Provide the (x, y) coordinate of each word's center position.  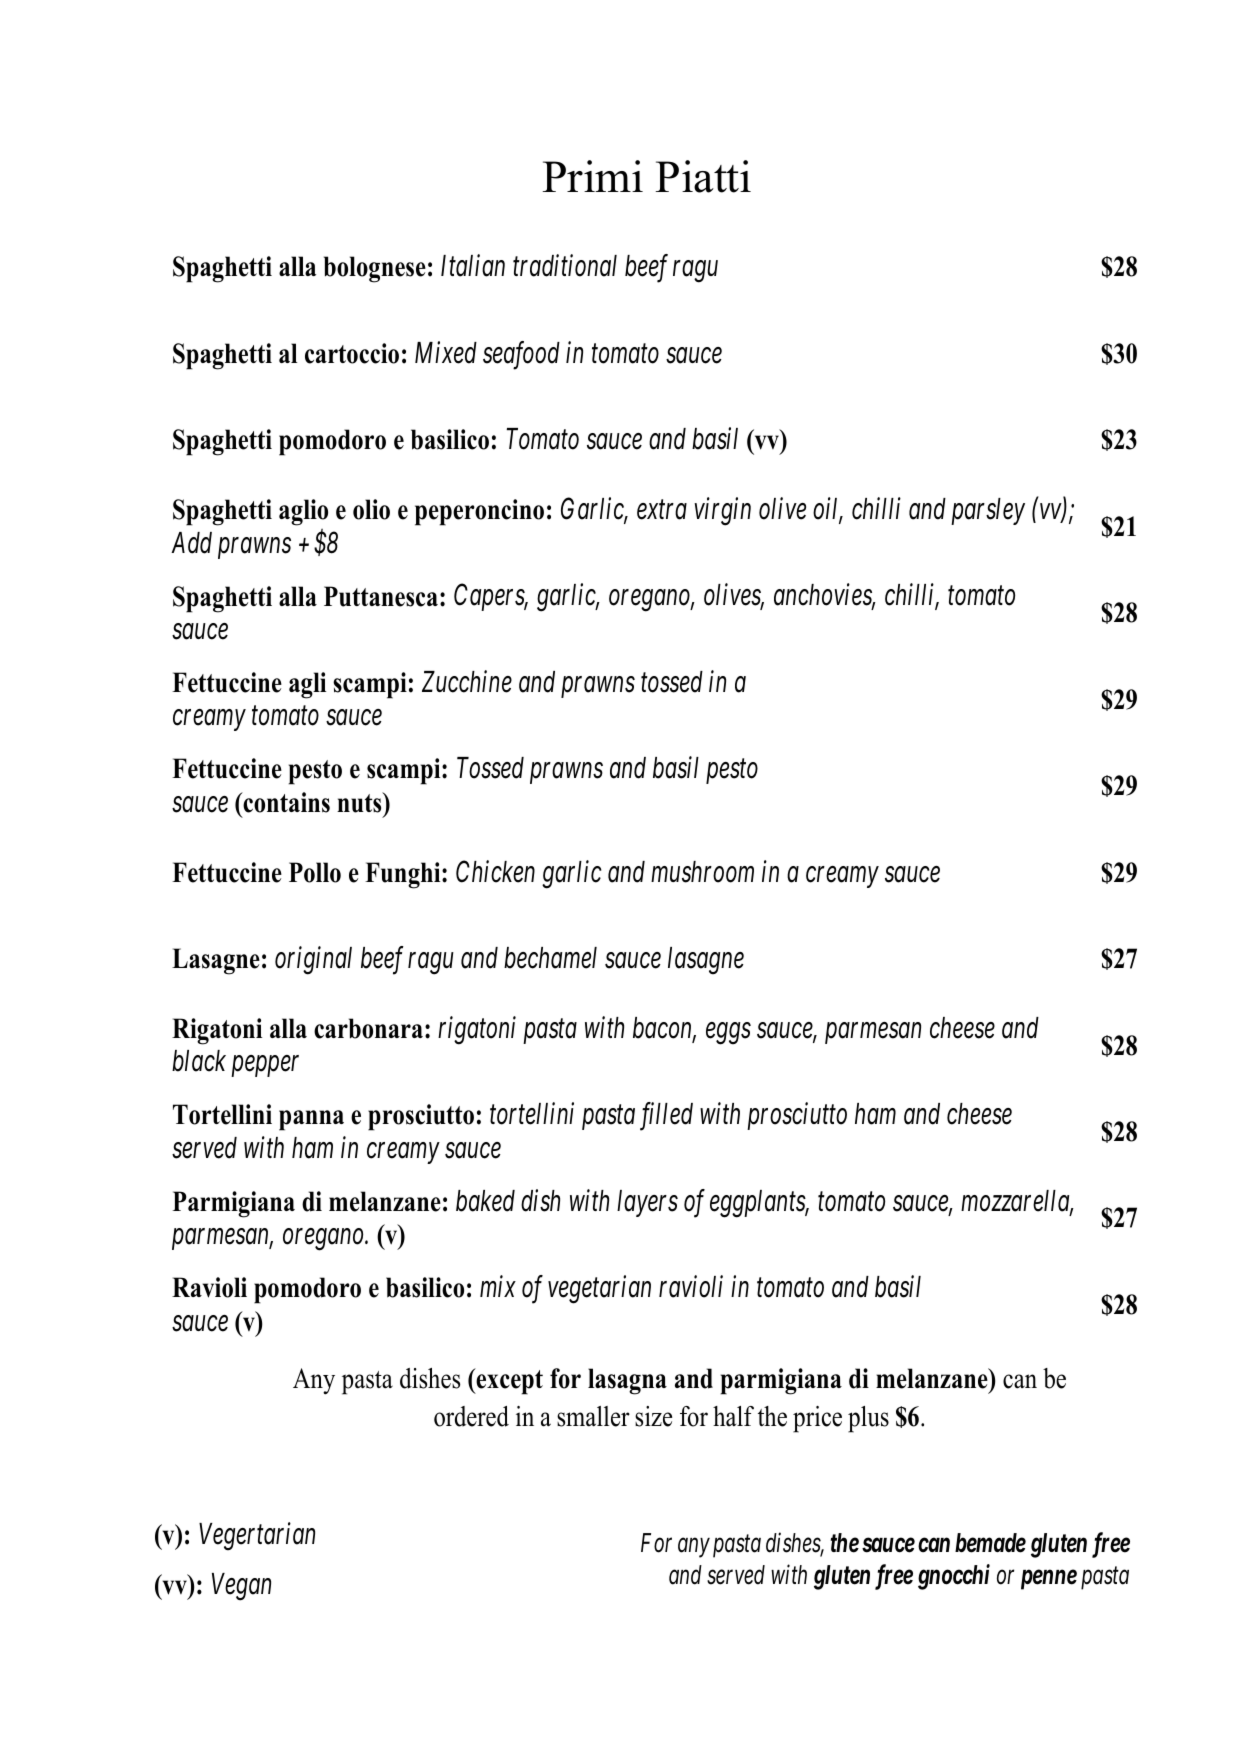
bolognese (375, 269)
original (313, 960)
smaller (593, 1416)
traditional (565, 266)
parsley (988, 511)
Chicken (495, 871)
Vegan (241, 1587)
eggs (728, 1034)
